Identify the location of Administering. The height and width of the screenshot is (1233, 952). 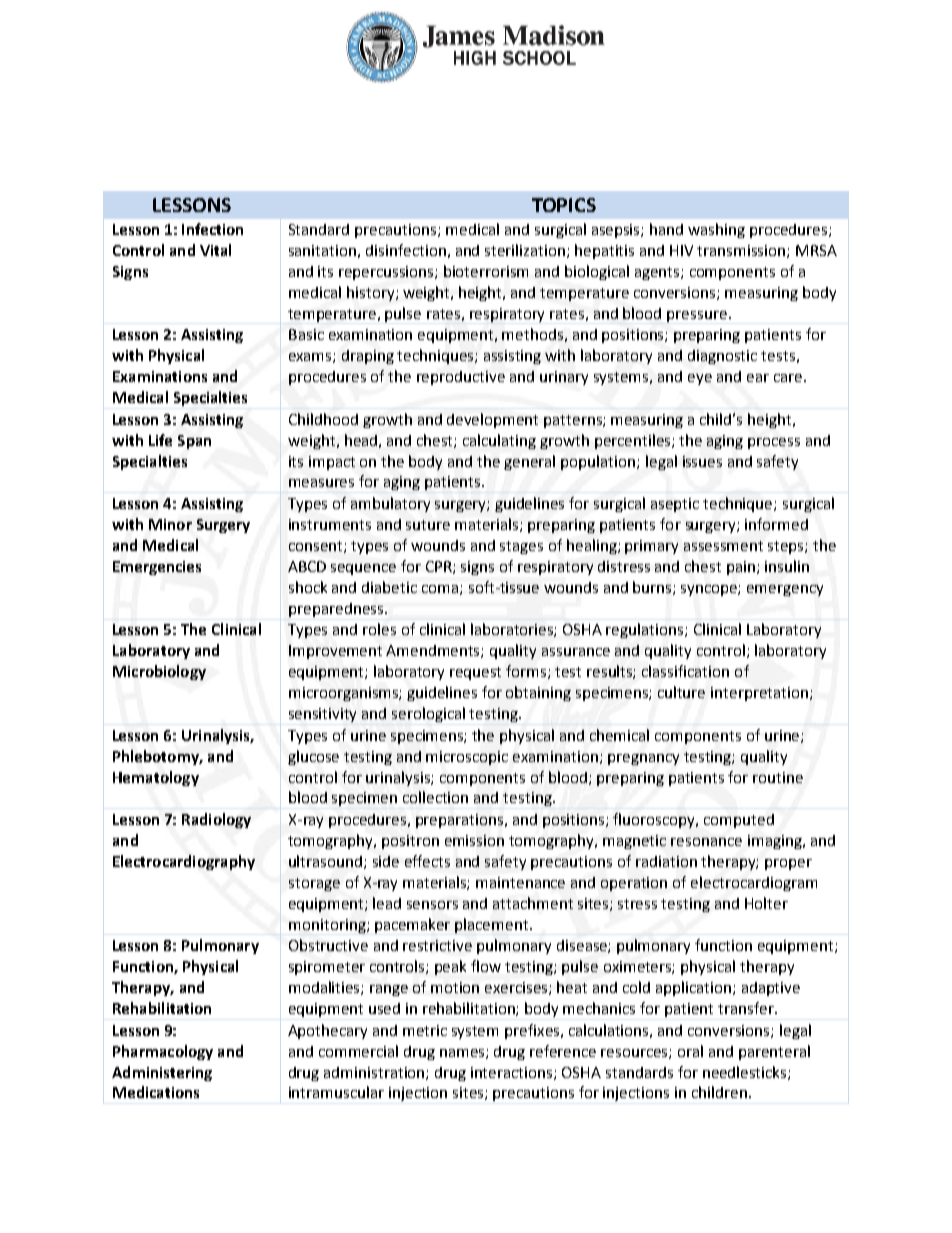
(162, 1073).
